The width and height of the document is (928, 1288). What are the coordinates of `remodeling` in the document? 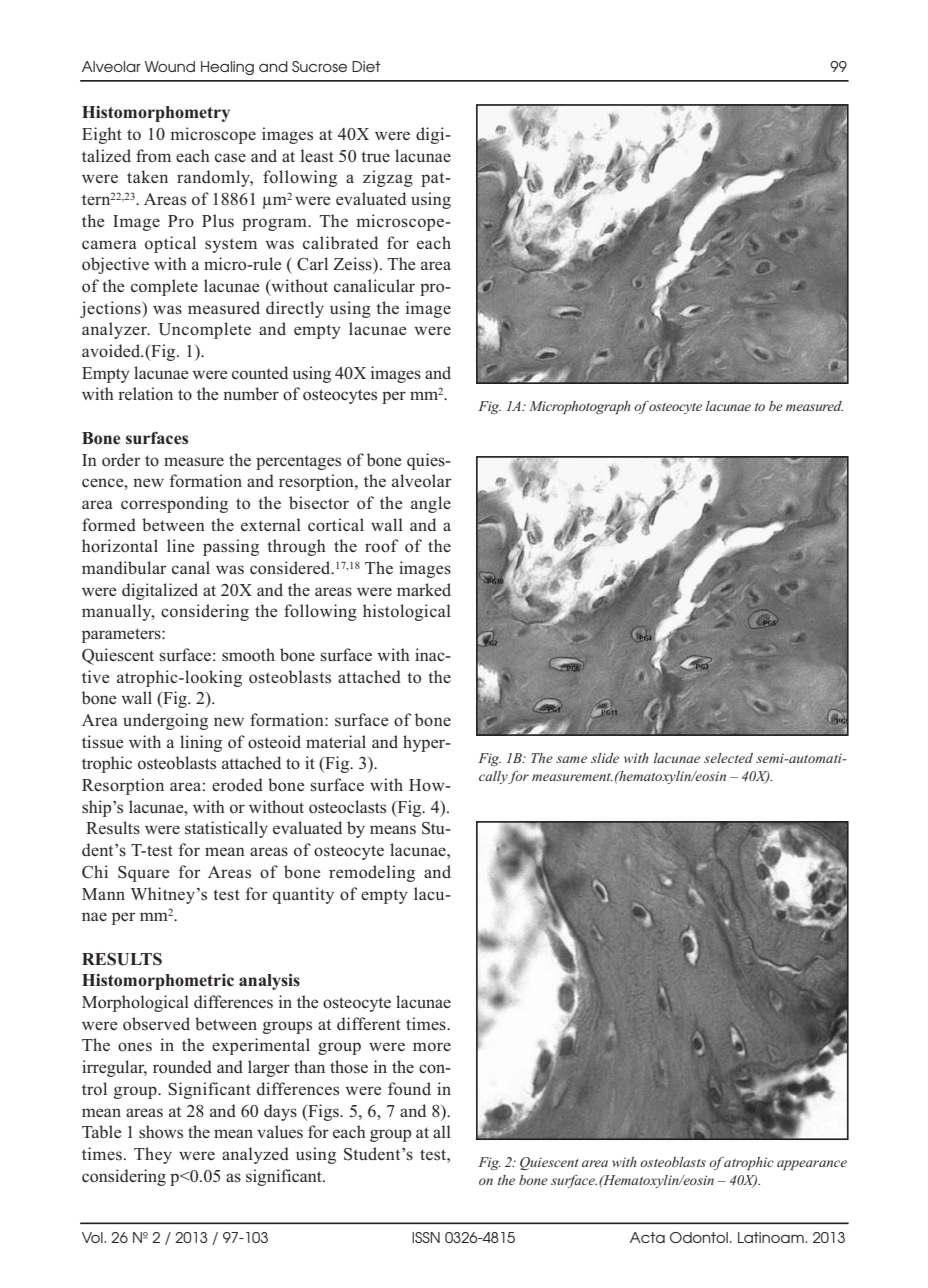 It's located at (372, 873).
